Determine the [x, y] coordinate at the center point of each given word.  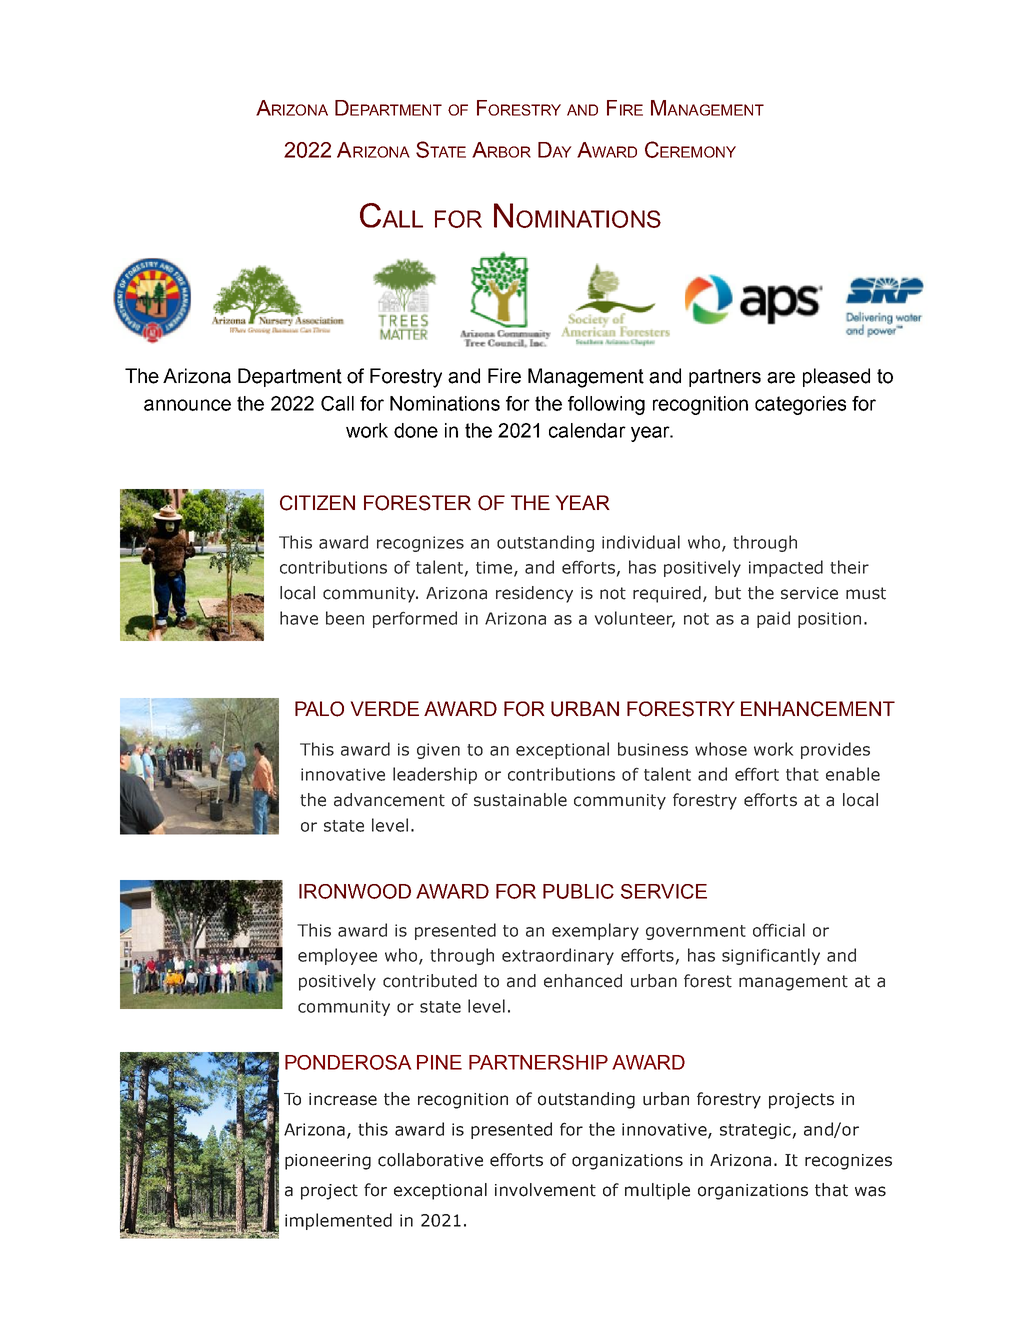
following [606, 405]
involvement [545, 1190]
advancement [389, 800]
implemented [338, 1221]
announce [187, 405]
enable [853, 774]
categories [800, 405]
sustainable [520, 800]
